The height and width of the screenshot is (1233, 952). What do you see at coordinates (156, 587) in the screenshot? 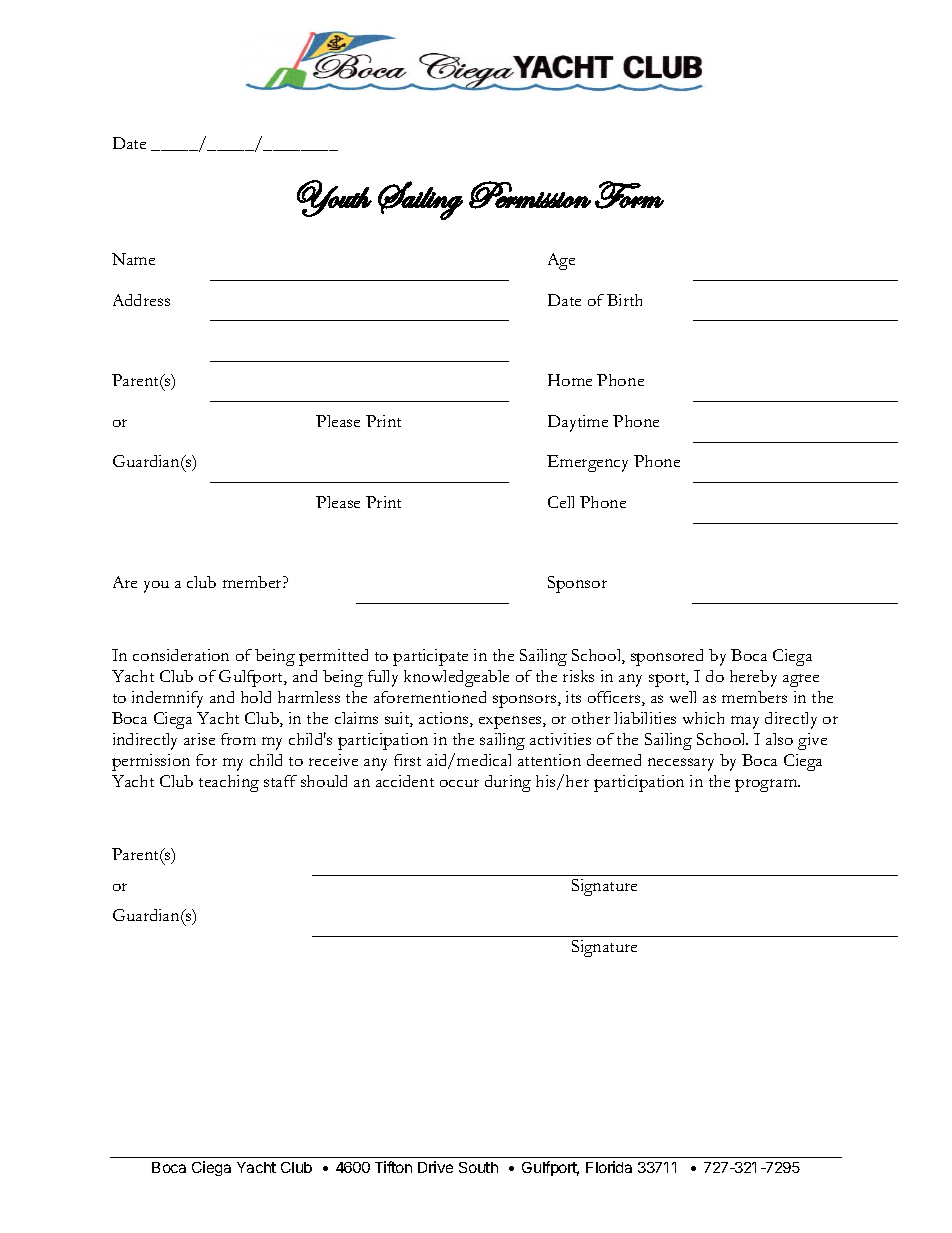
I see `you` at bounding box center [156, 587].
